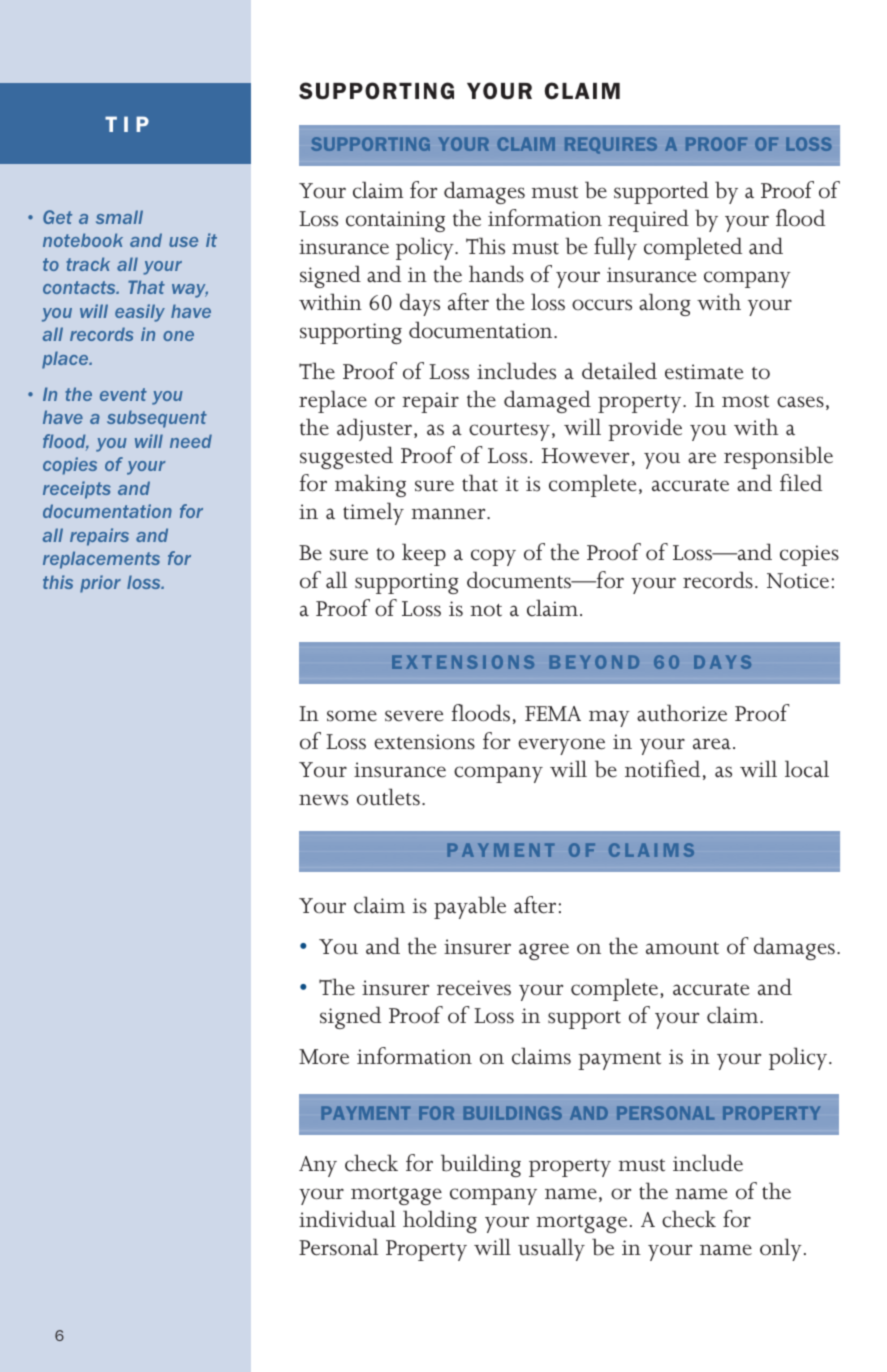  Describe the element at coordinates (100, 584) in the document. I see `prior` at that location.
